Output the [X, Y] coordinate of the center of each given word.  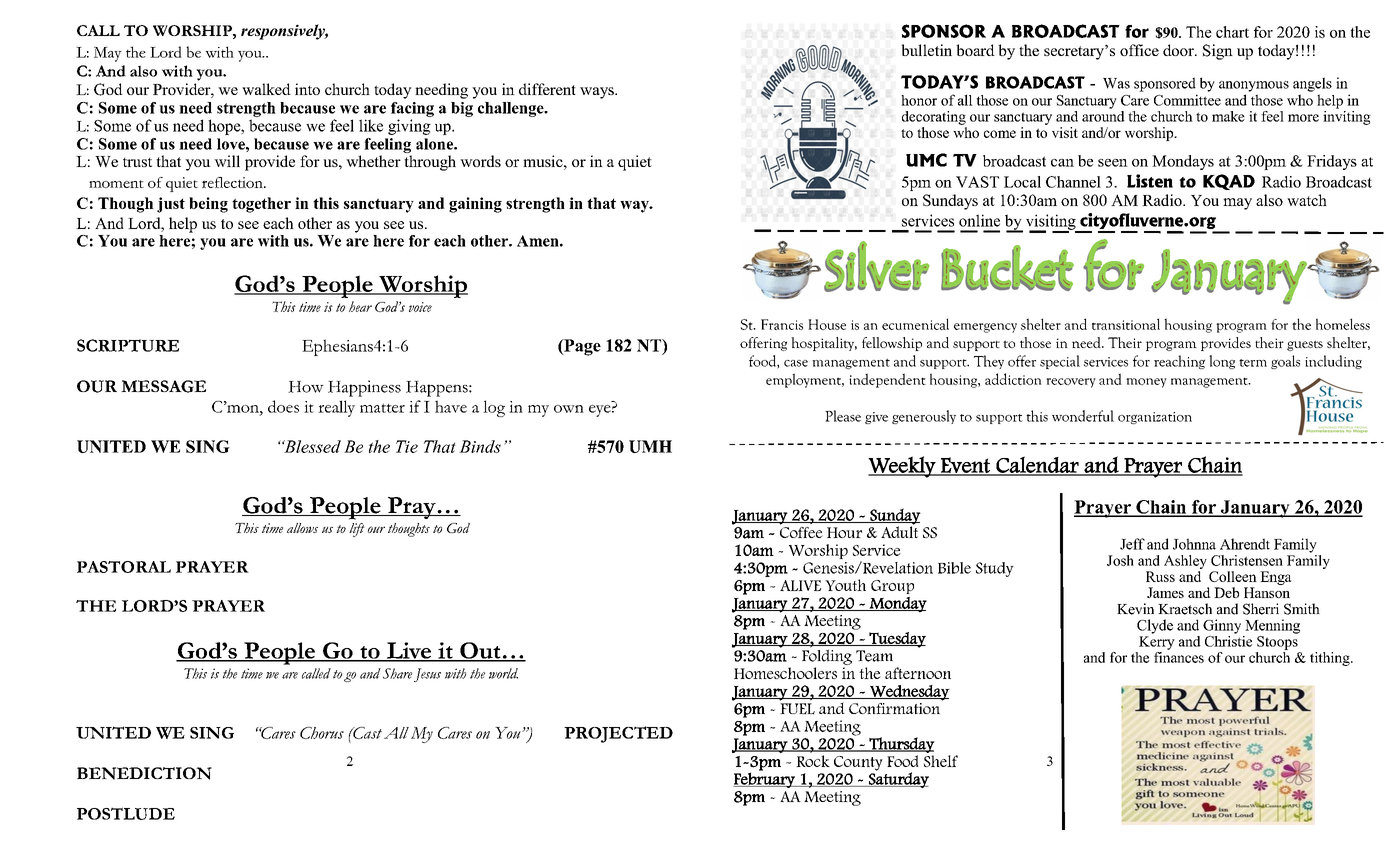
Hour [844, 532]
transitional [1126, 324]
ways [598, 93]
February [765, 779]
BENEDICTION [144, 773]
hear [360, 306]
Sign [1218, 52]
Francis [782, 324]
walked [266, 89]
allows [302, 528]
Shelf [941, 761]
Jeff [1132, 544]
